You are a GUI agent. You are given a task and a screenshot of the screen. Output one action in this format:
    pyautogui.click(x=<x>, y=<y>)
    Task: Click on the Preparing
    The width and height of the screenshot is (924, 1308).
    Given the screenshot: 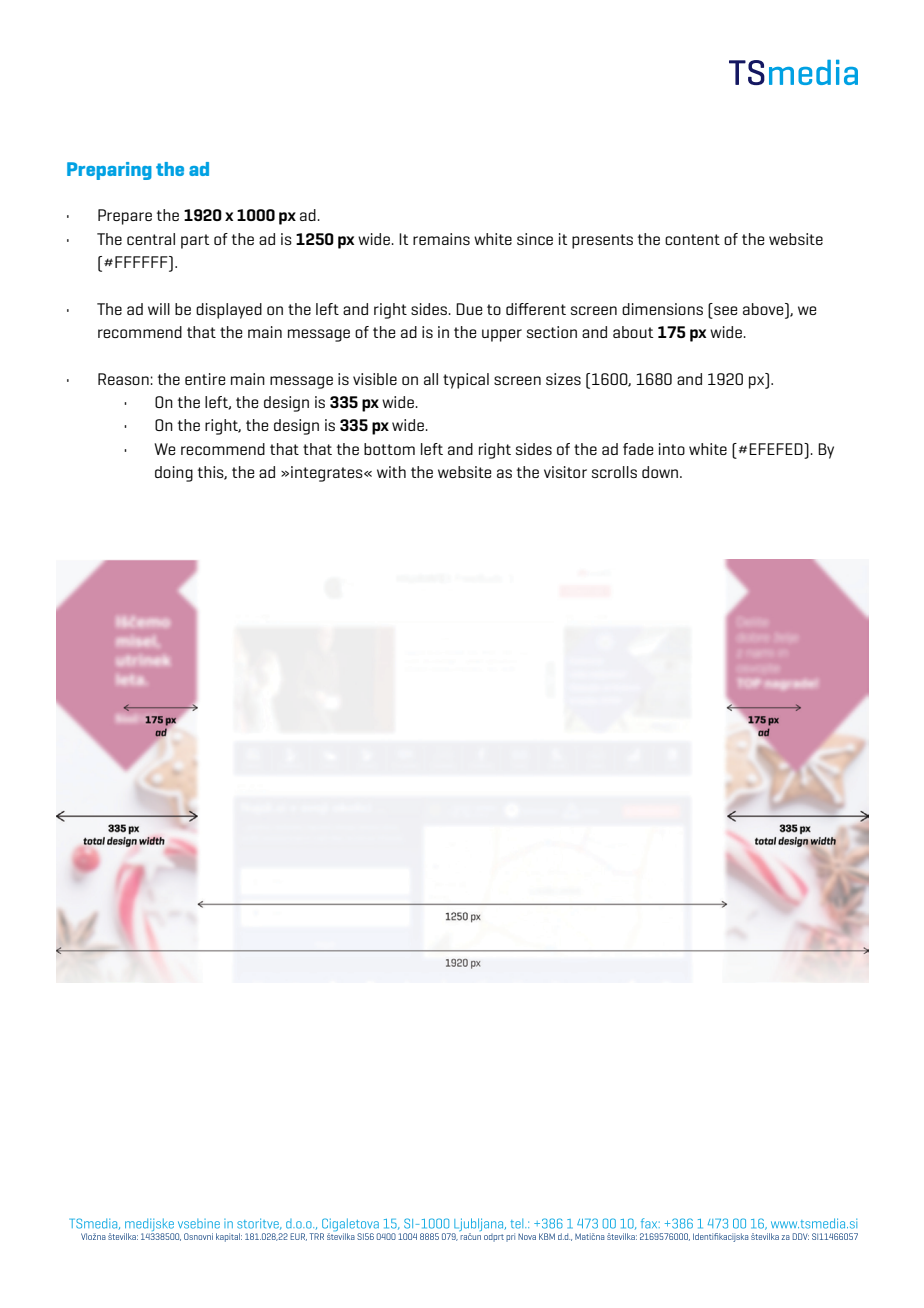 What is the action you would take?
    pyautogui.click(x=109, y=171)
